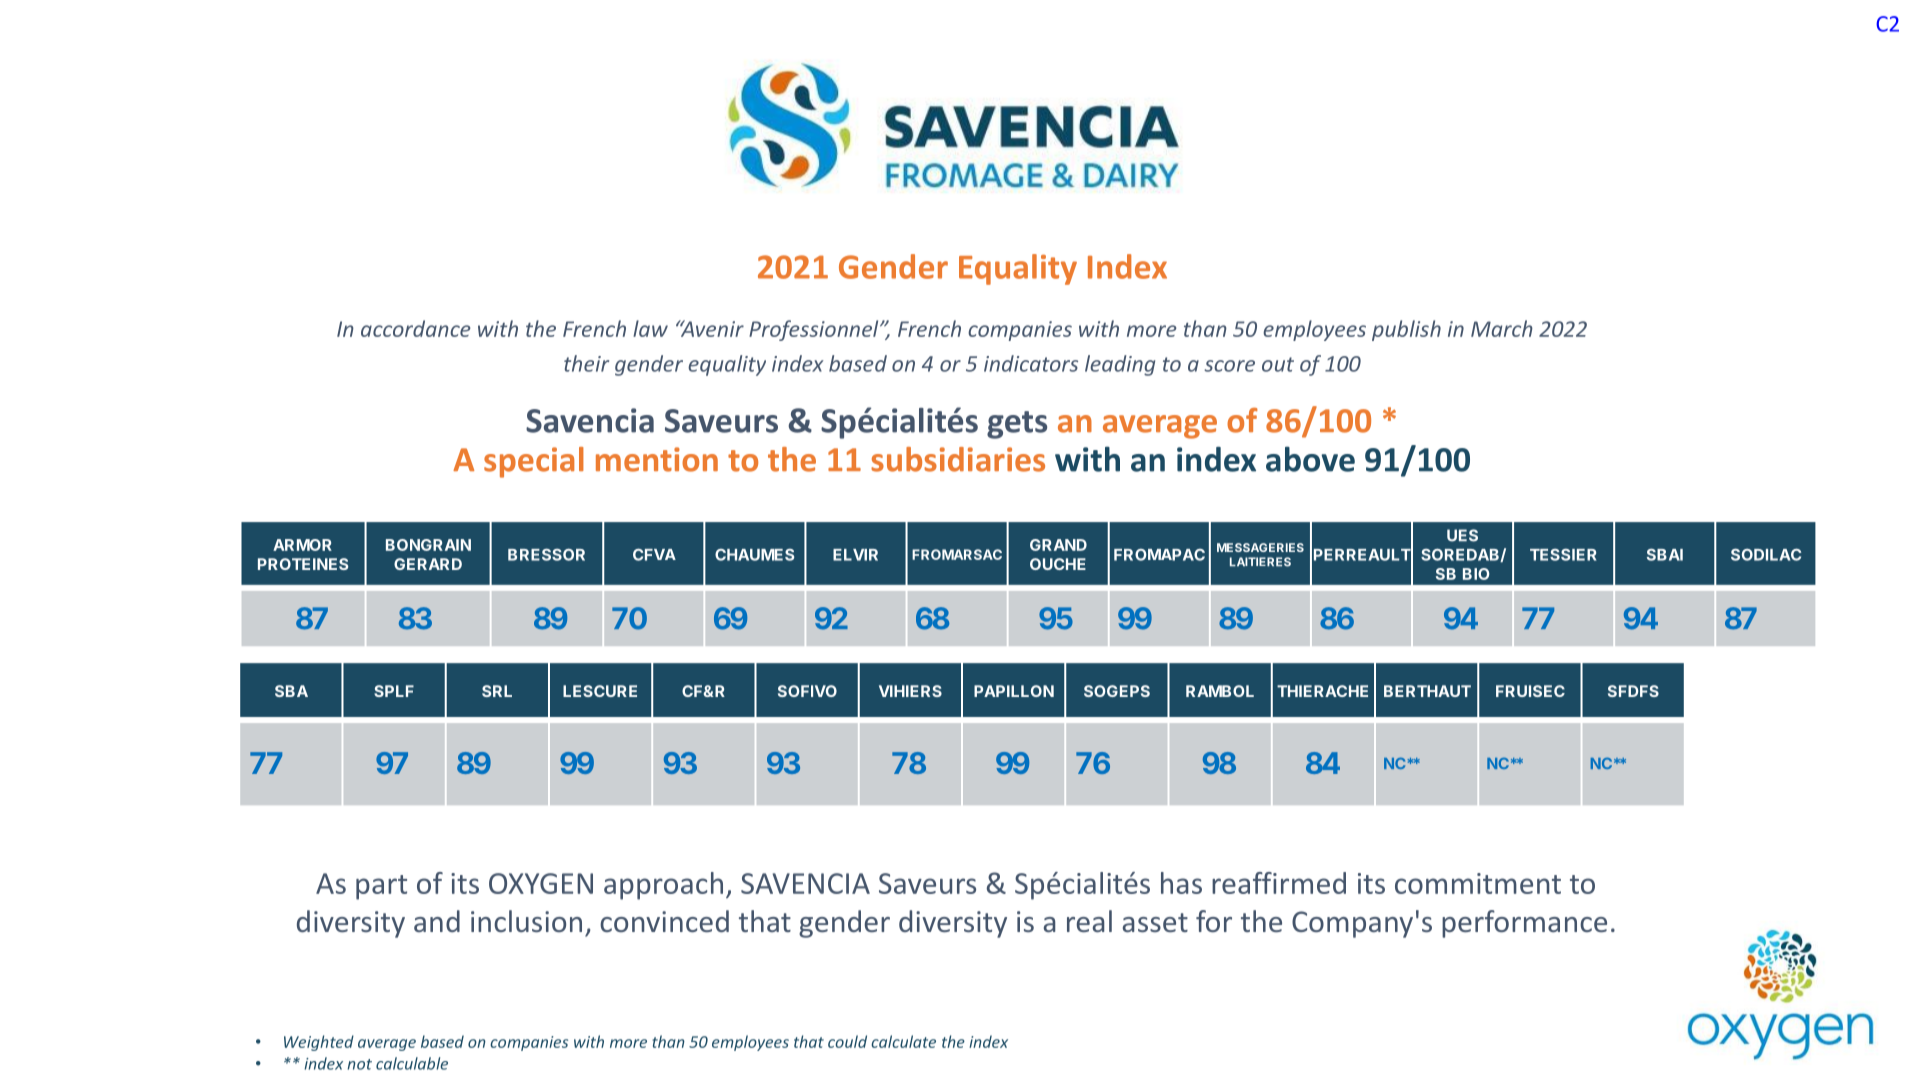  What do you see at coordinates (1031, 363) in the image?
I see `indicators` at bounding box center [1031, 363].
